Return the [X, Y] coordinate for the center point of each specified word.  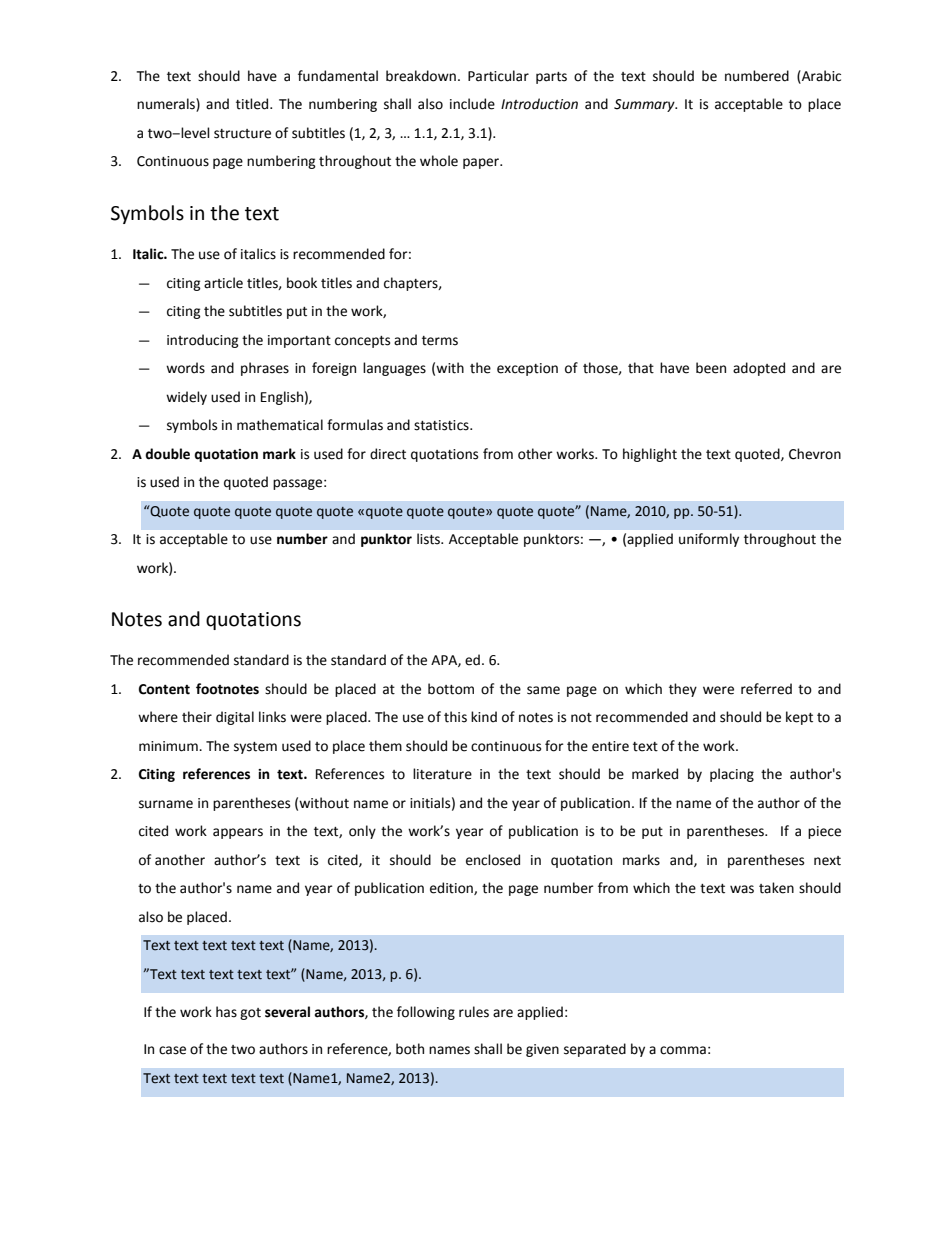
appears [238, 833]
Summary [645, 105]
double [167, 454]
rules [474, 1012]
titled [253, 104]
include [472, 104]
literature [442, 774]
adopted [759, 369]
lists [430, 539]
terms [440, 341]
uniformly [709, 540]
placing [732, 775]
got [250, 1014]
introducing [203, 341]
